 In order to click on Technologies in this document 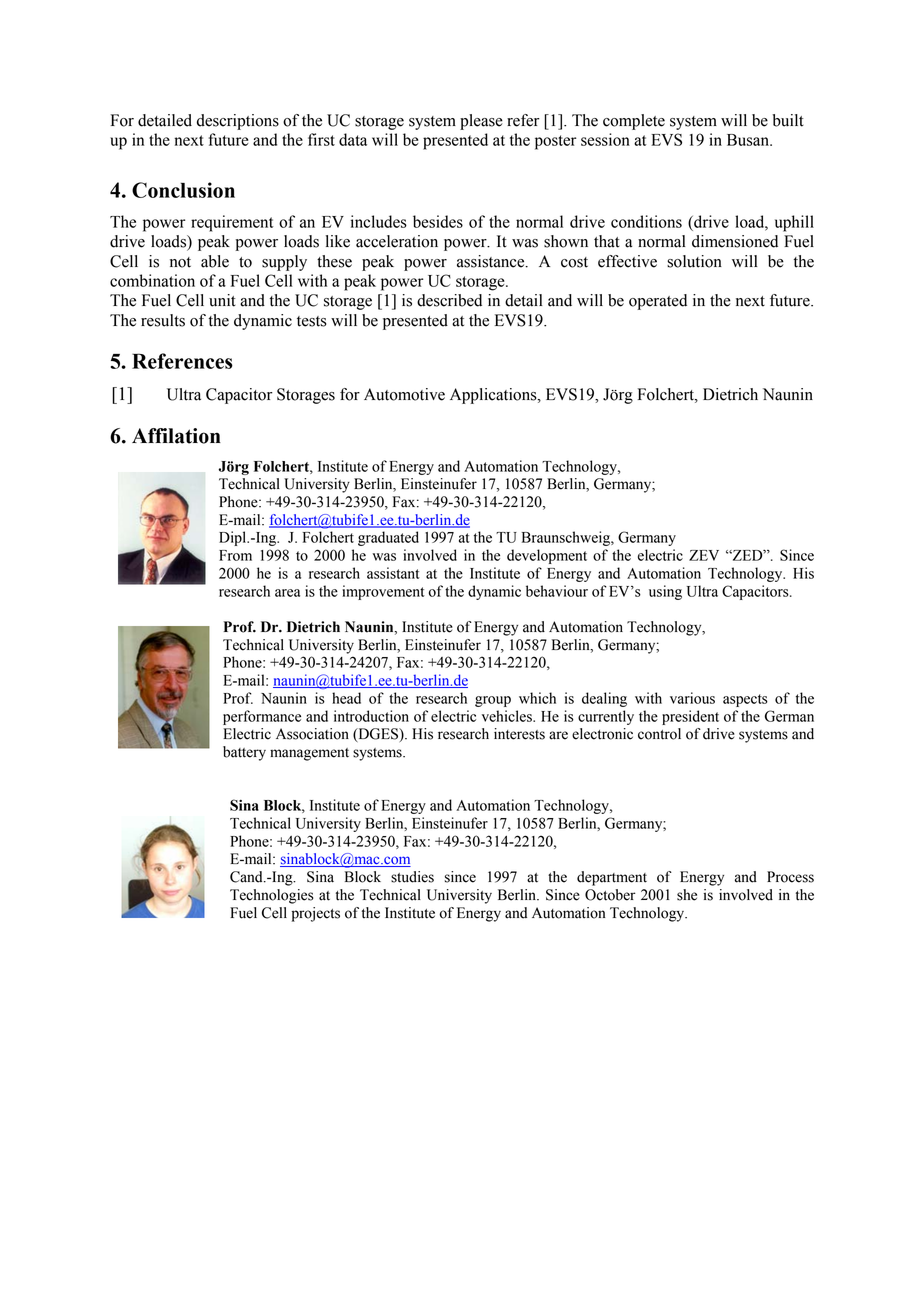, I will do `click(272, 896)`.
